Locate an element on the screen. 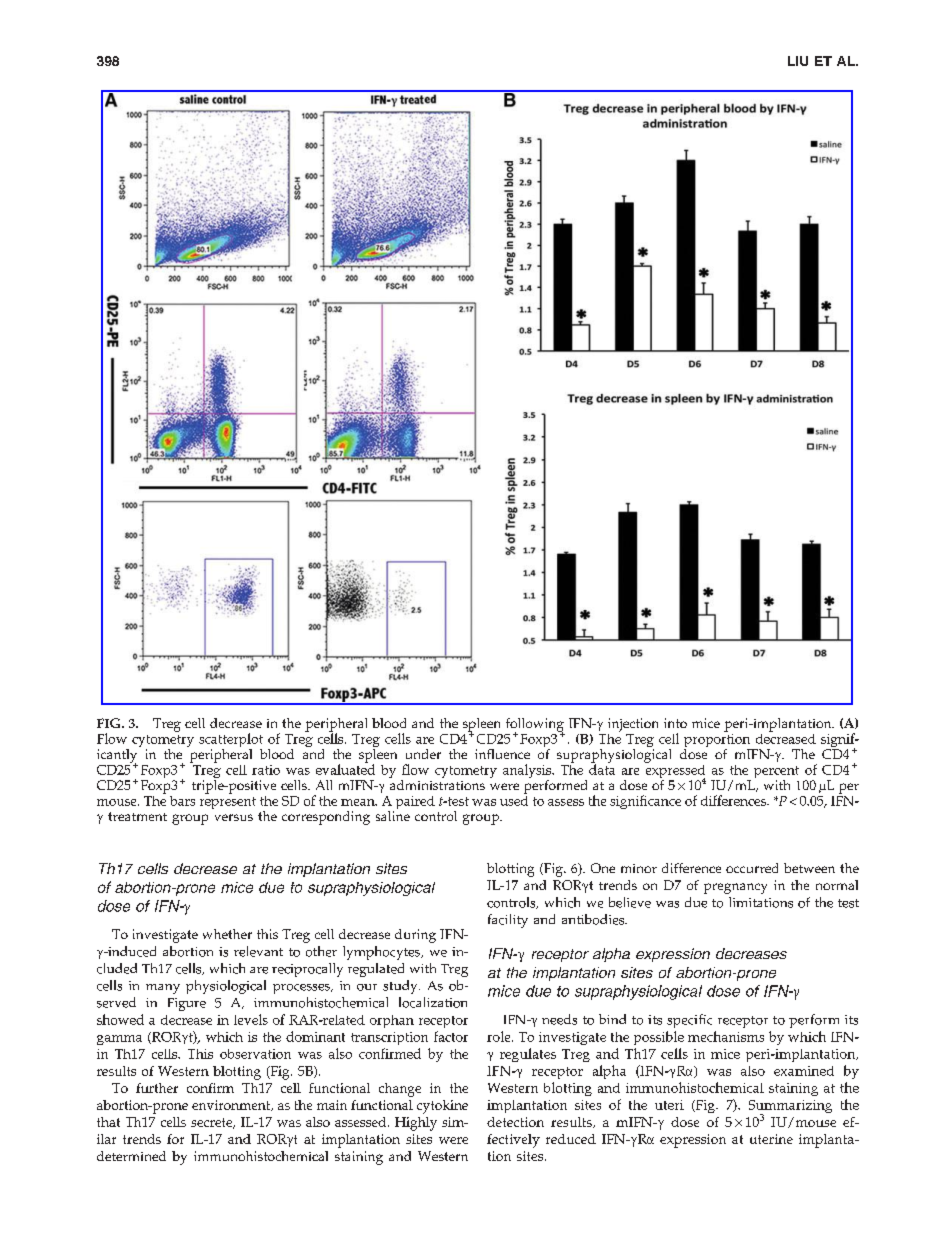  cytokine is located at coordinates (442, 1107).
